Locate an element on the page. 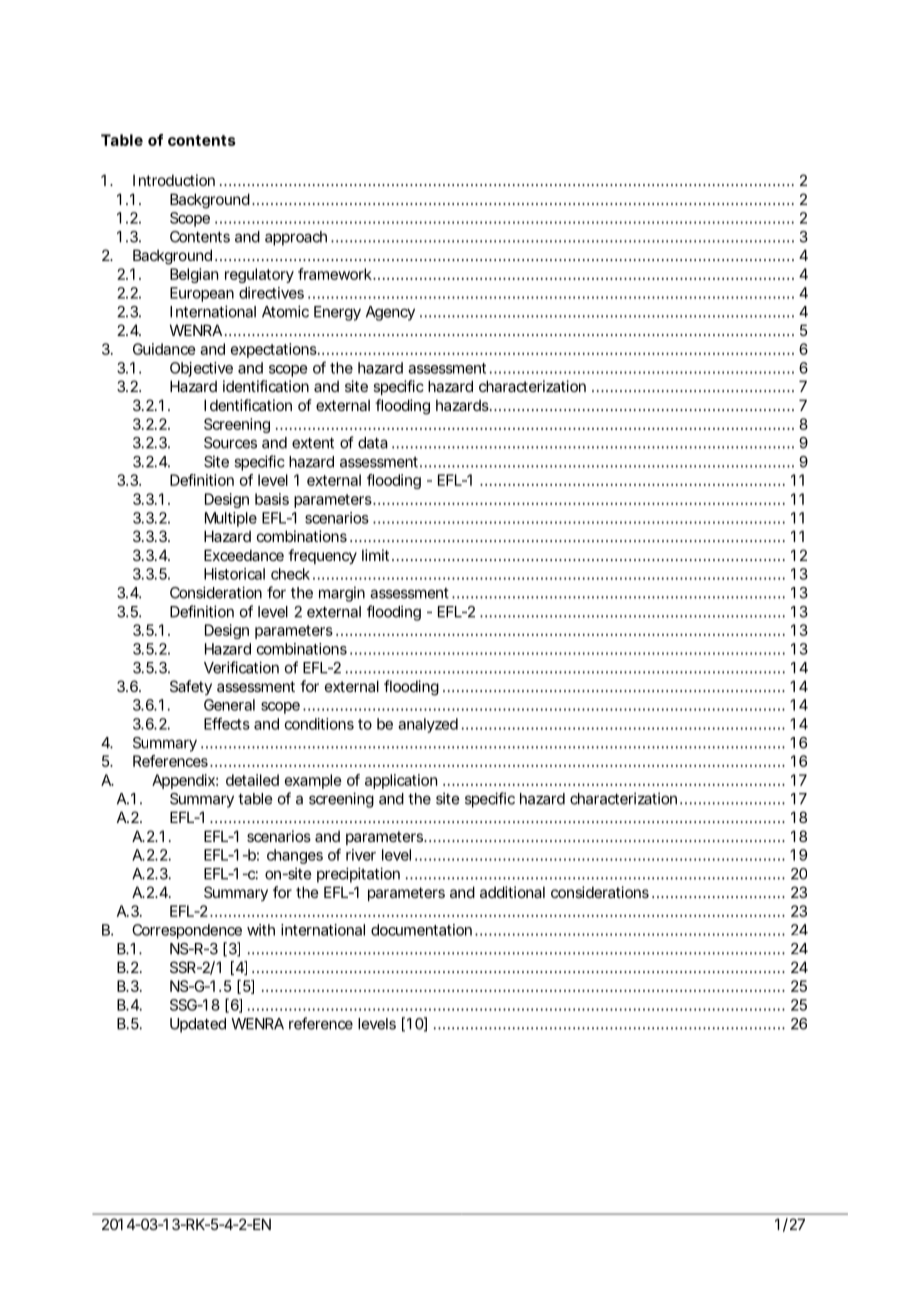 This image has width=924, height=1307. margin is located at coordinates (342, 594).
